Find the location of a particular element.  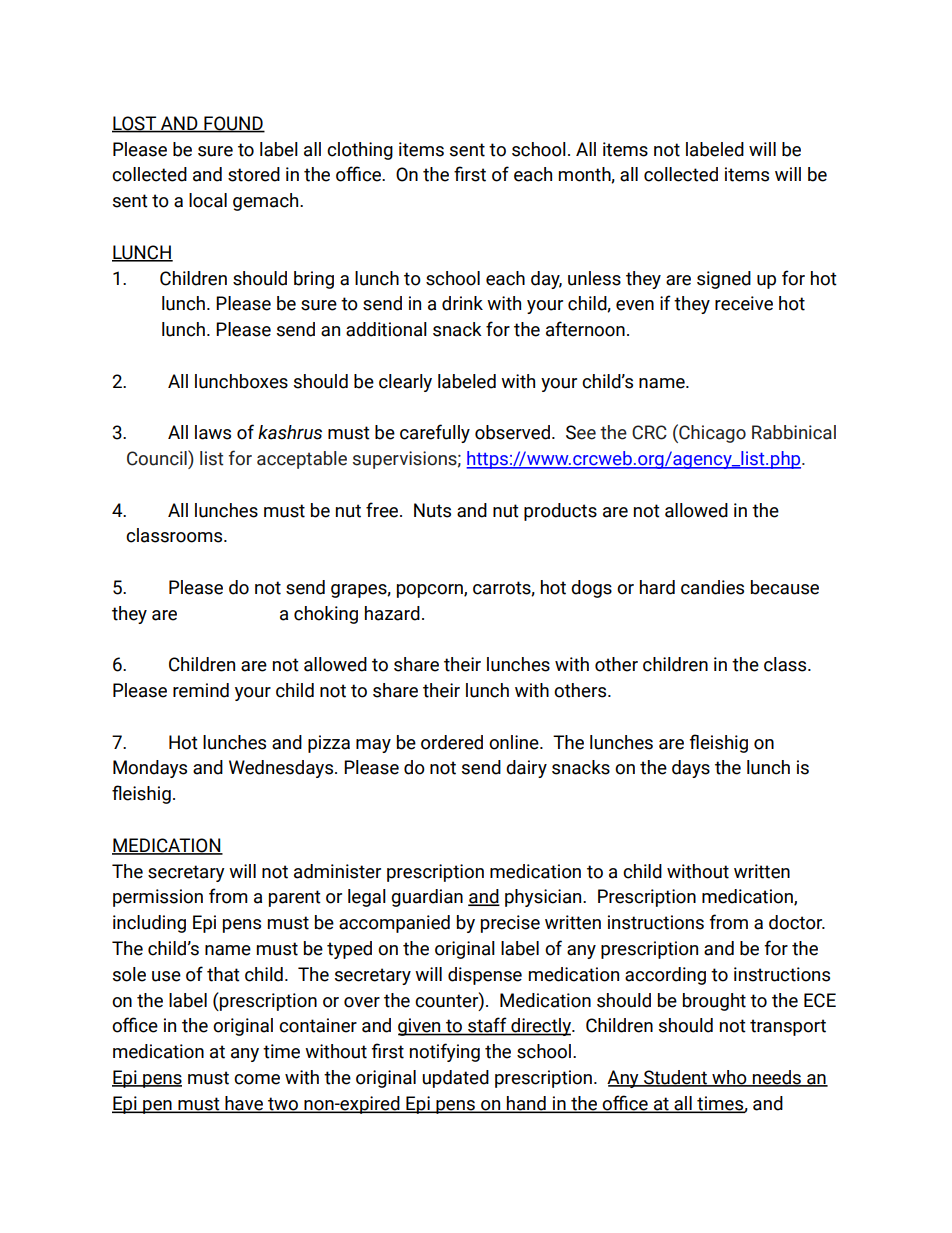

signed is located at coordinates (724, 280).
